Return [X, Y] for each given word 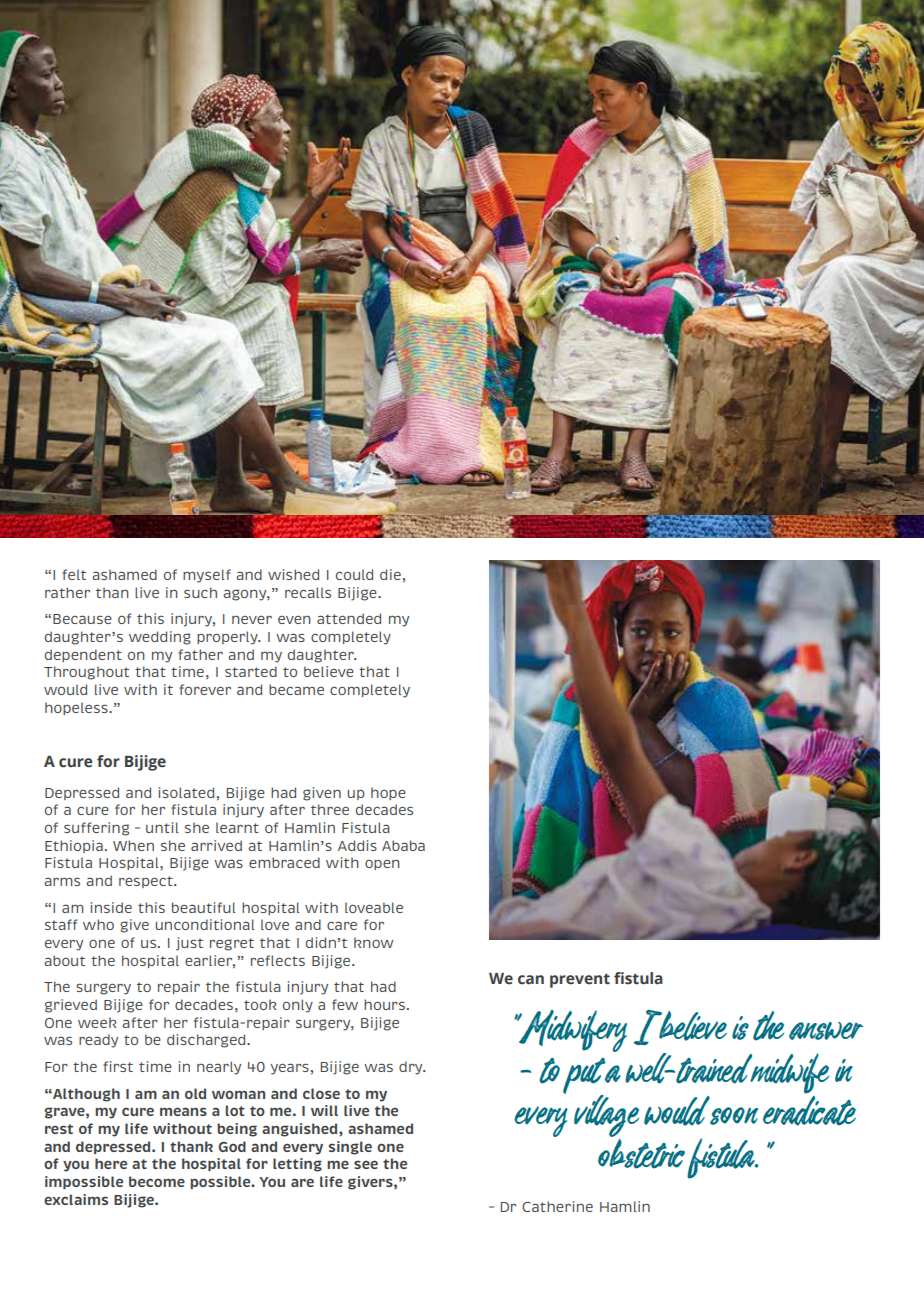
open [382, 864]
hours [384, 1004]
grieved [71, 1006]
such [200, 592]
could [354, 574]
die [390, 574]
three [330, 809]
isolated [186, 792]
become [157, 1181]
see [366, 1164]
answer [826, 1031]
